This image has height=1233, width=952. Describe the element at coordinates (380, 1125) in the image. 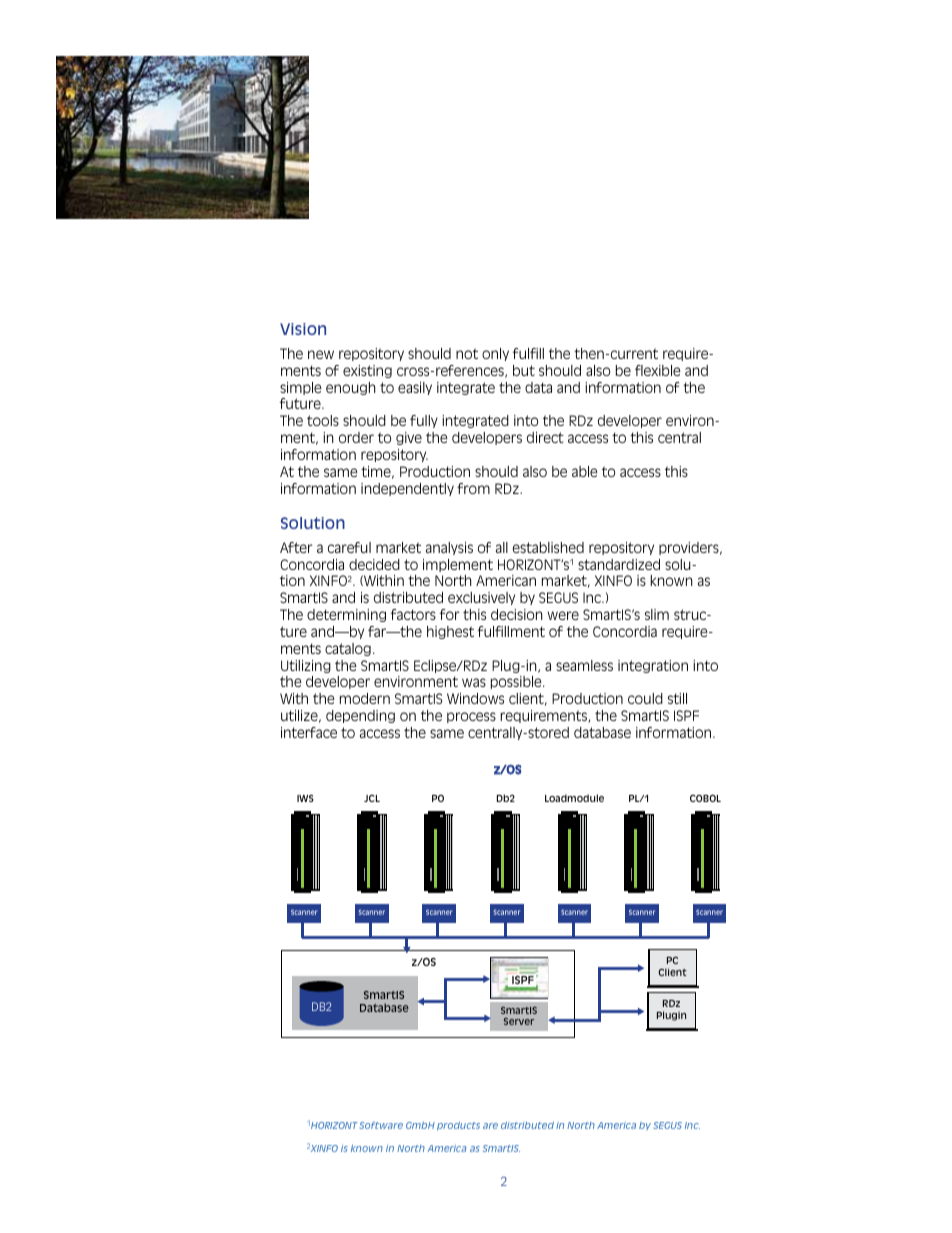

I see `Software` at that location.
